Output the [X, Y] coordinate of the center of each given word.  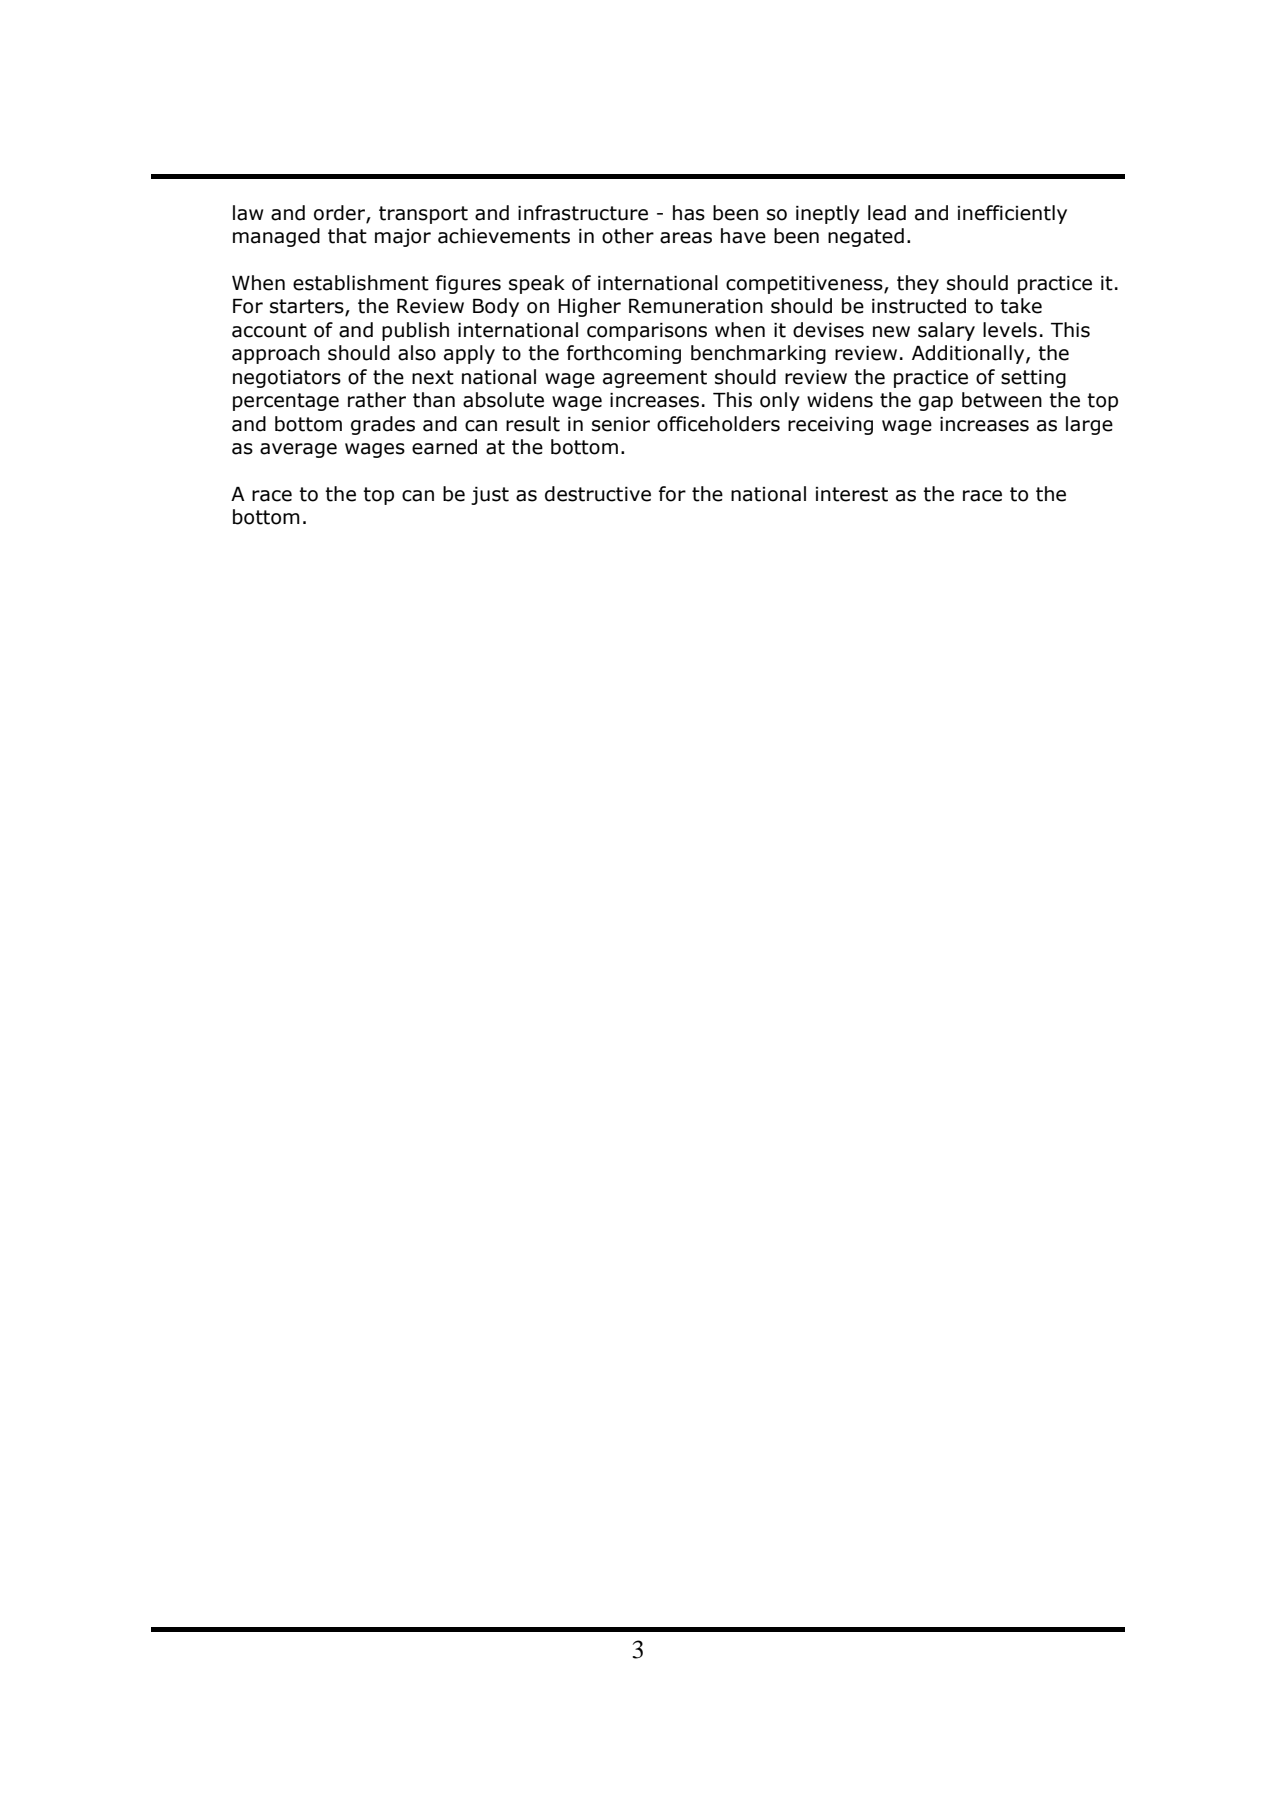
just [490, 496]
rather [377, 400]
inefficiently [1012, 214]
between [1002, 400]
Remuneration [696, 306]
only [780, 401]
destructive [598, 494]
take [1021, 306]
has [689, 213]
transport [423, 215]
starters [308, 307]
